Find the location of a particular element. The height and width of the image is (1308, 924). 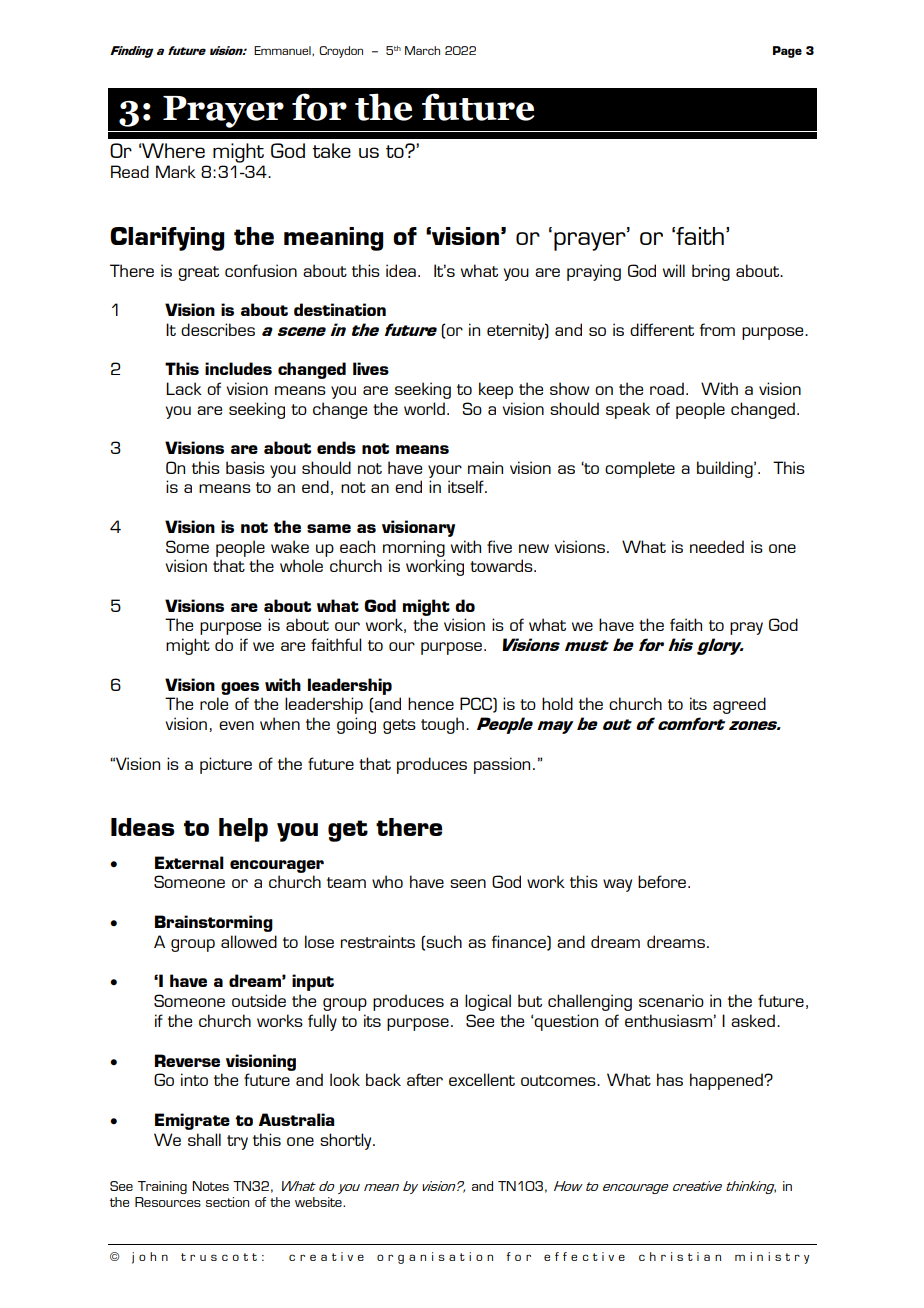

happened is located at coordinates (727, 1081).
